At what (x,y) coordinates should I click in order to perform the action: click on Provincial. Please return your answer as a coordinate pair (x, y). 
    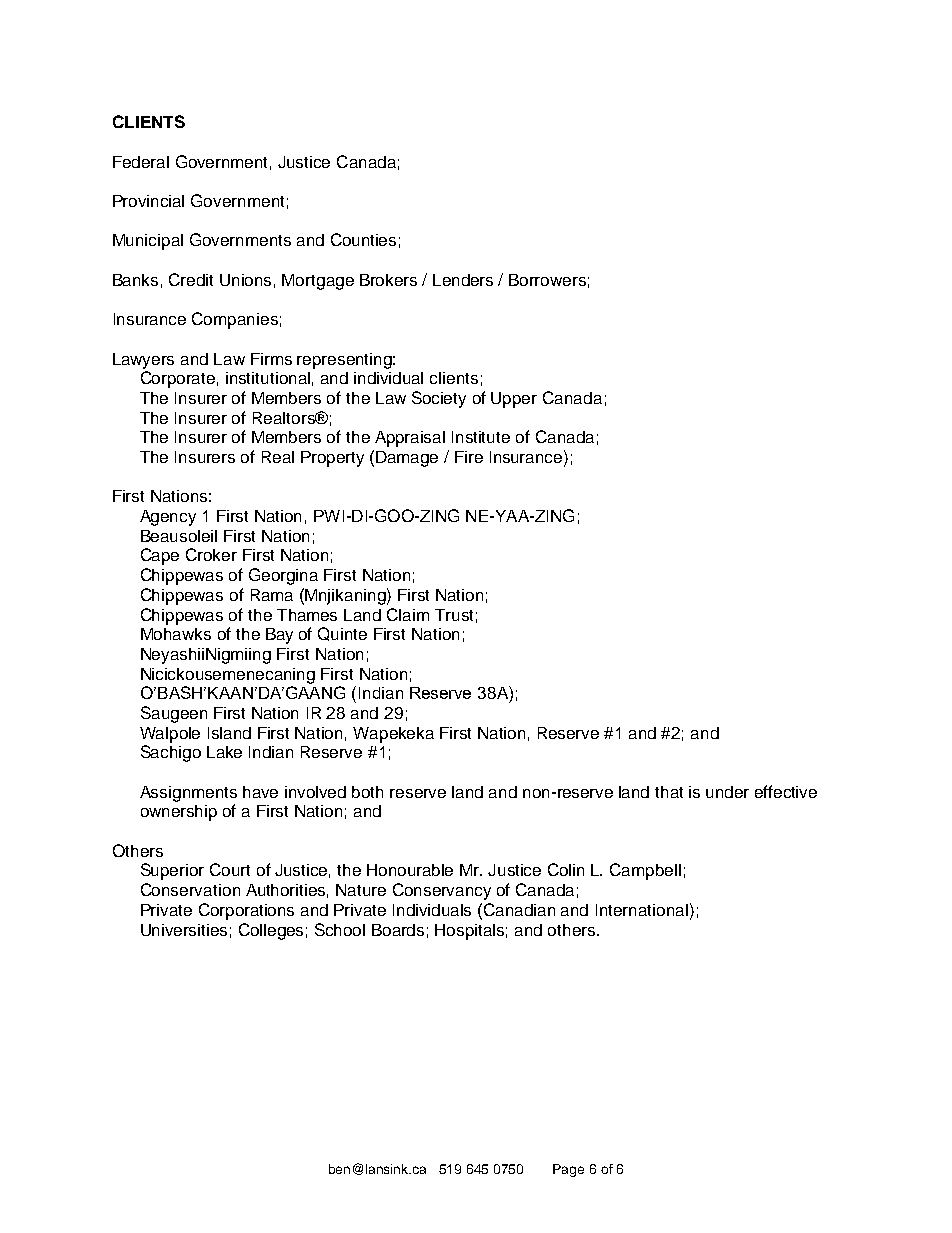
    Looking at the image, I should click on (148, 201).
